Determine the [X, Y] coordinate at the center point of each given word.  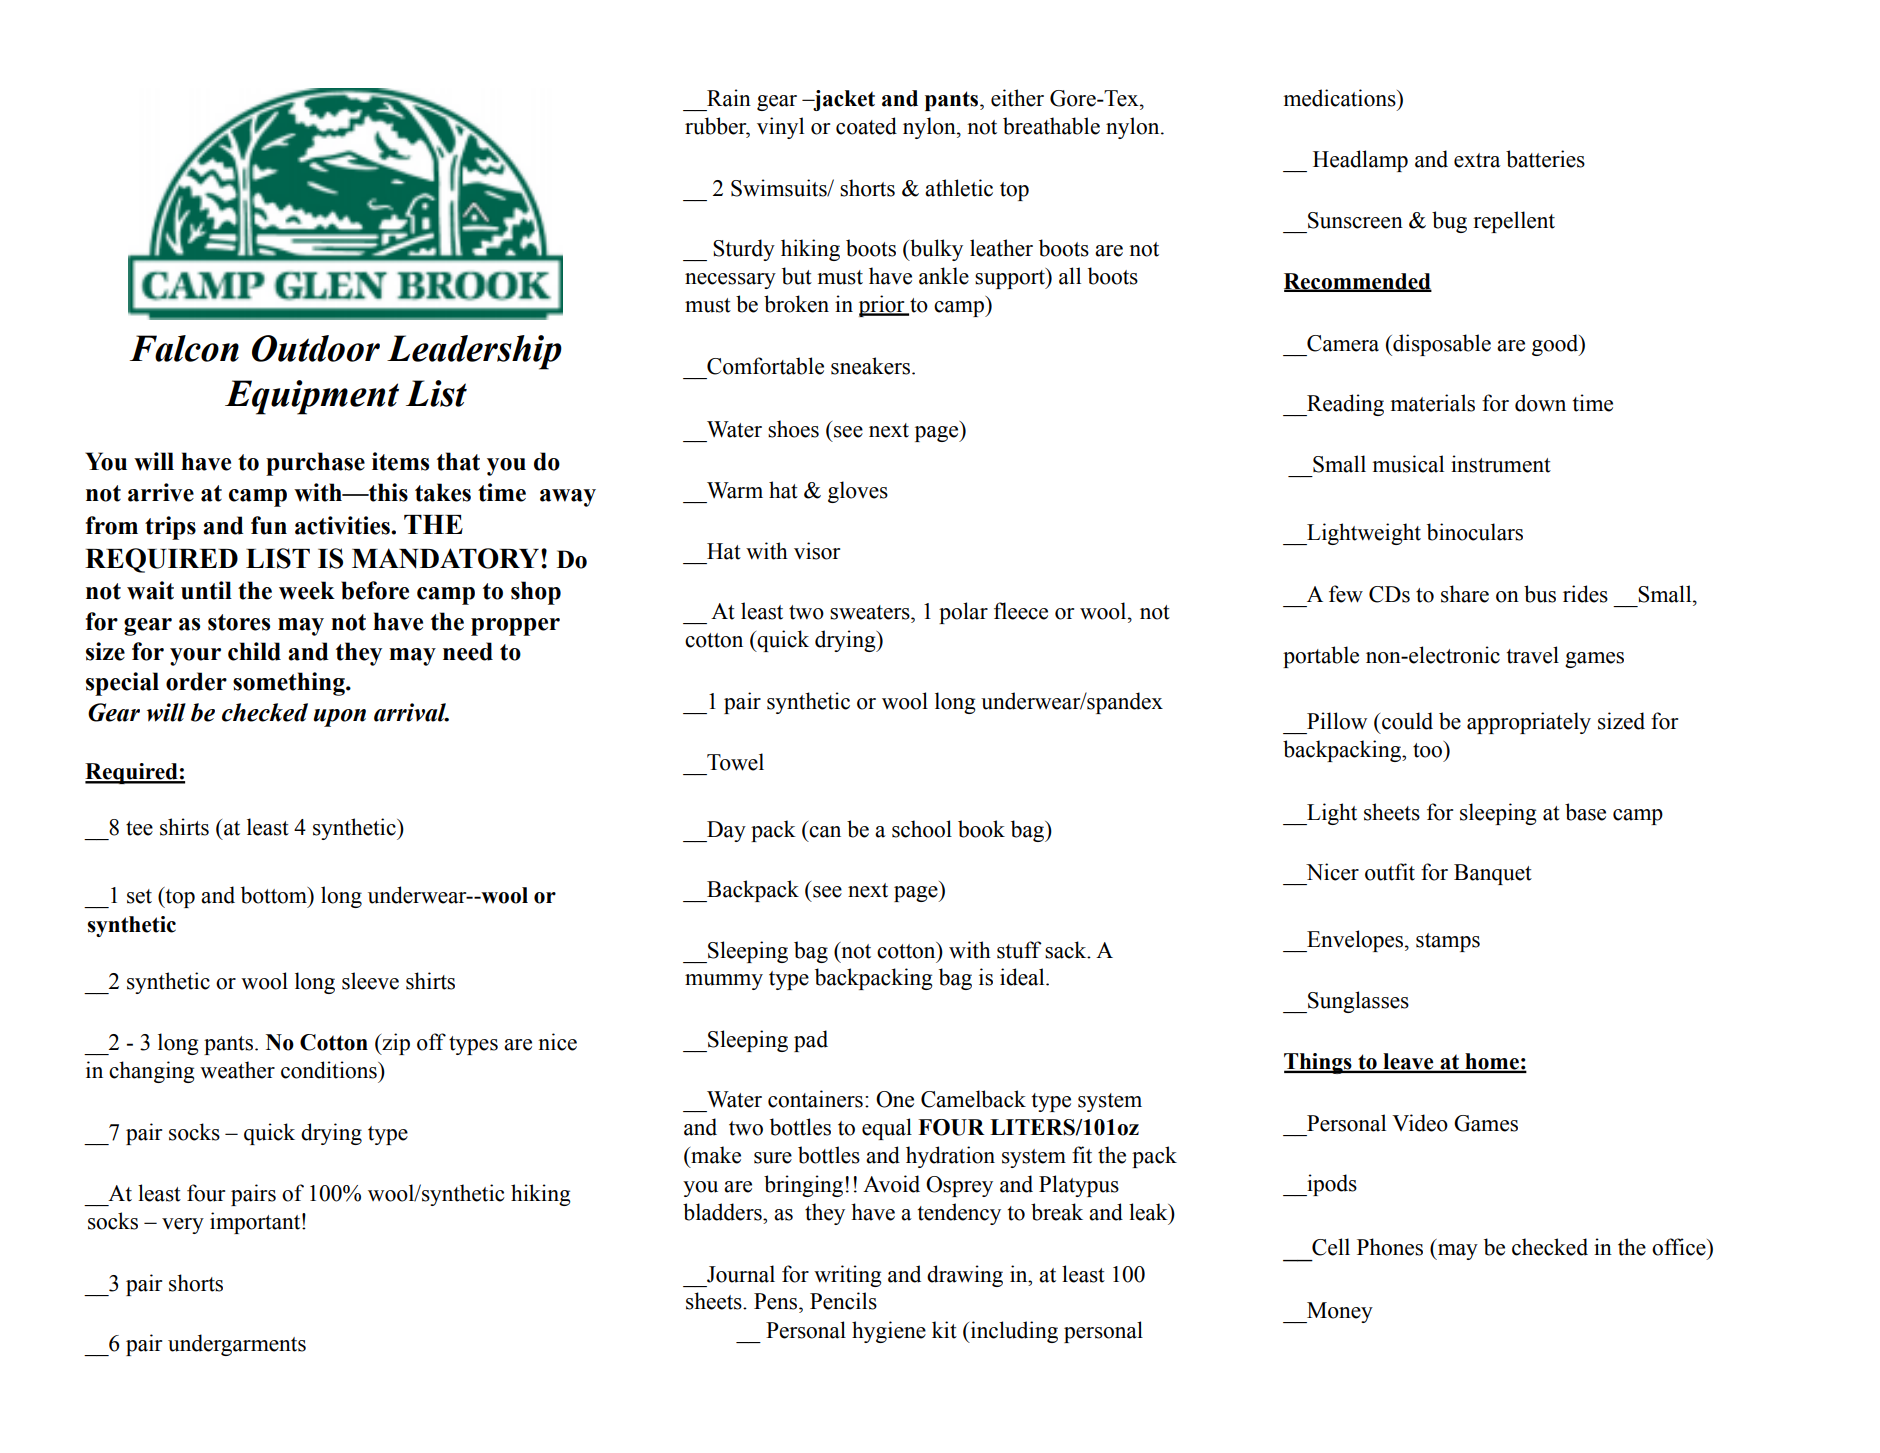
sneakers [872, 366]
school [922, 829]
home [1492, 1062]
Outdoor [316, 348]
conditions [330, 1070]
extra [1477, 160]
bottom [275, 895]
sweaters [871, 612]
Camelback [973, 1099]
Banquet [1493, 874]
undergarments [237, 1345]
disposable [1441, 345]
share [1465, 594]
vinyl [780, 128]
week [307, 590]
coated [866, 126]
